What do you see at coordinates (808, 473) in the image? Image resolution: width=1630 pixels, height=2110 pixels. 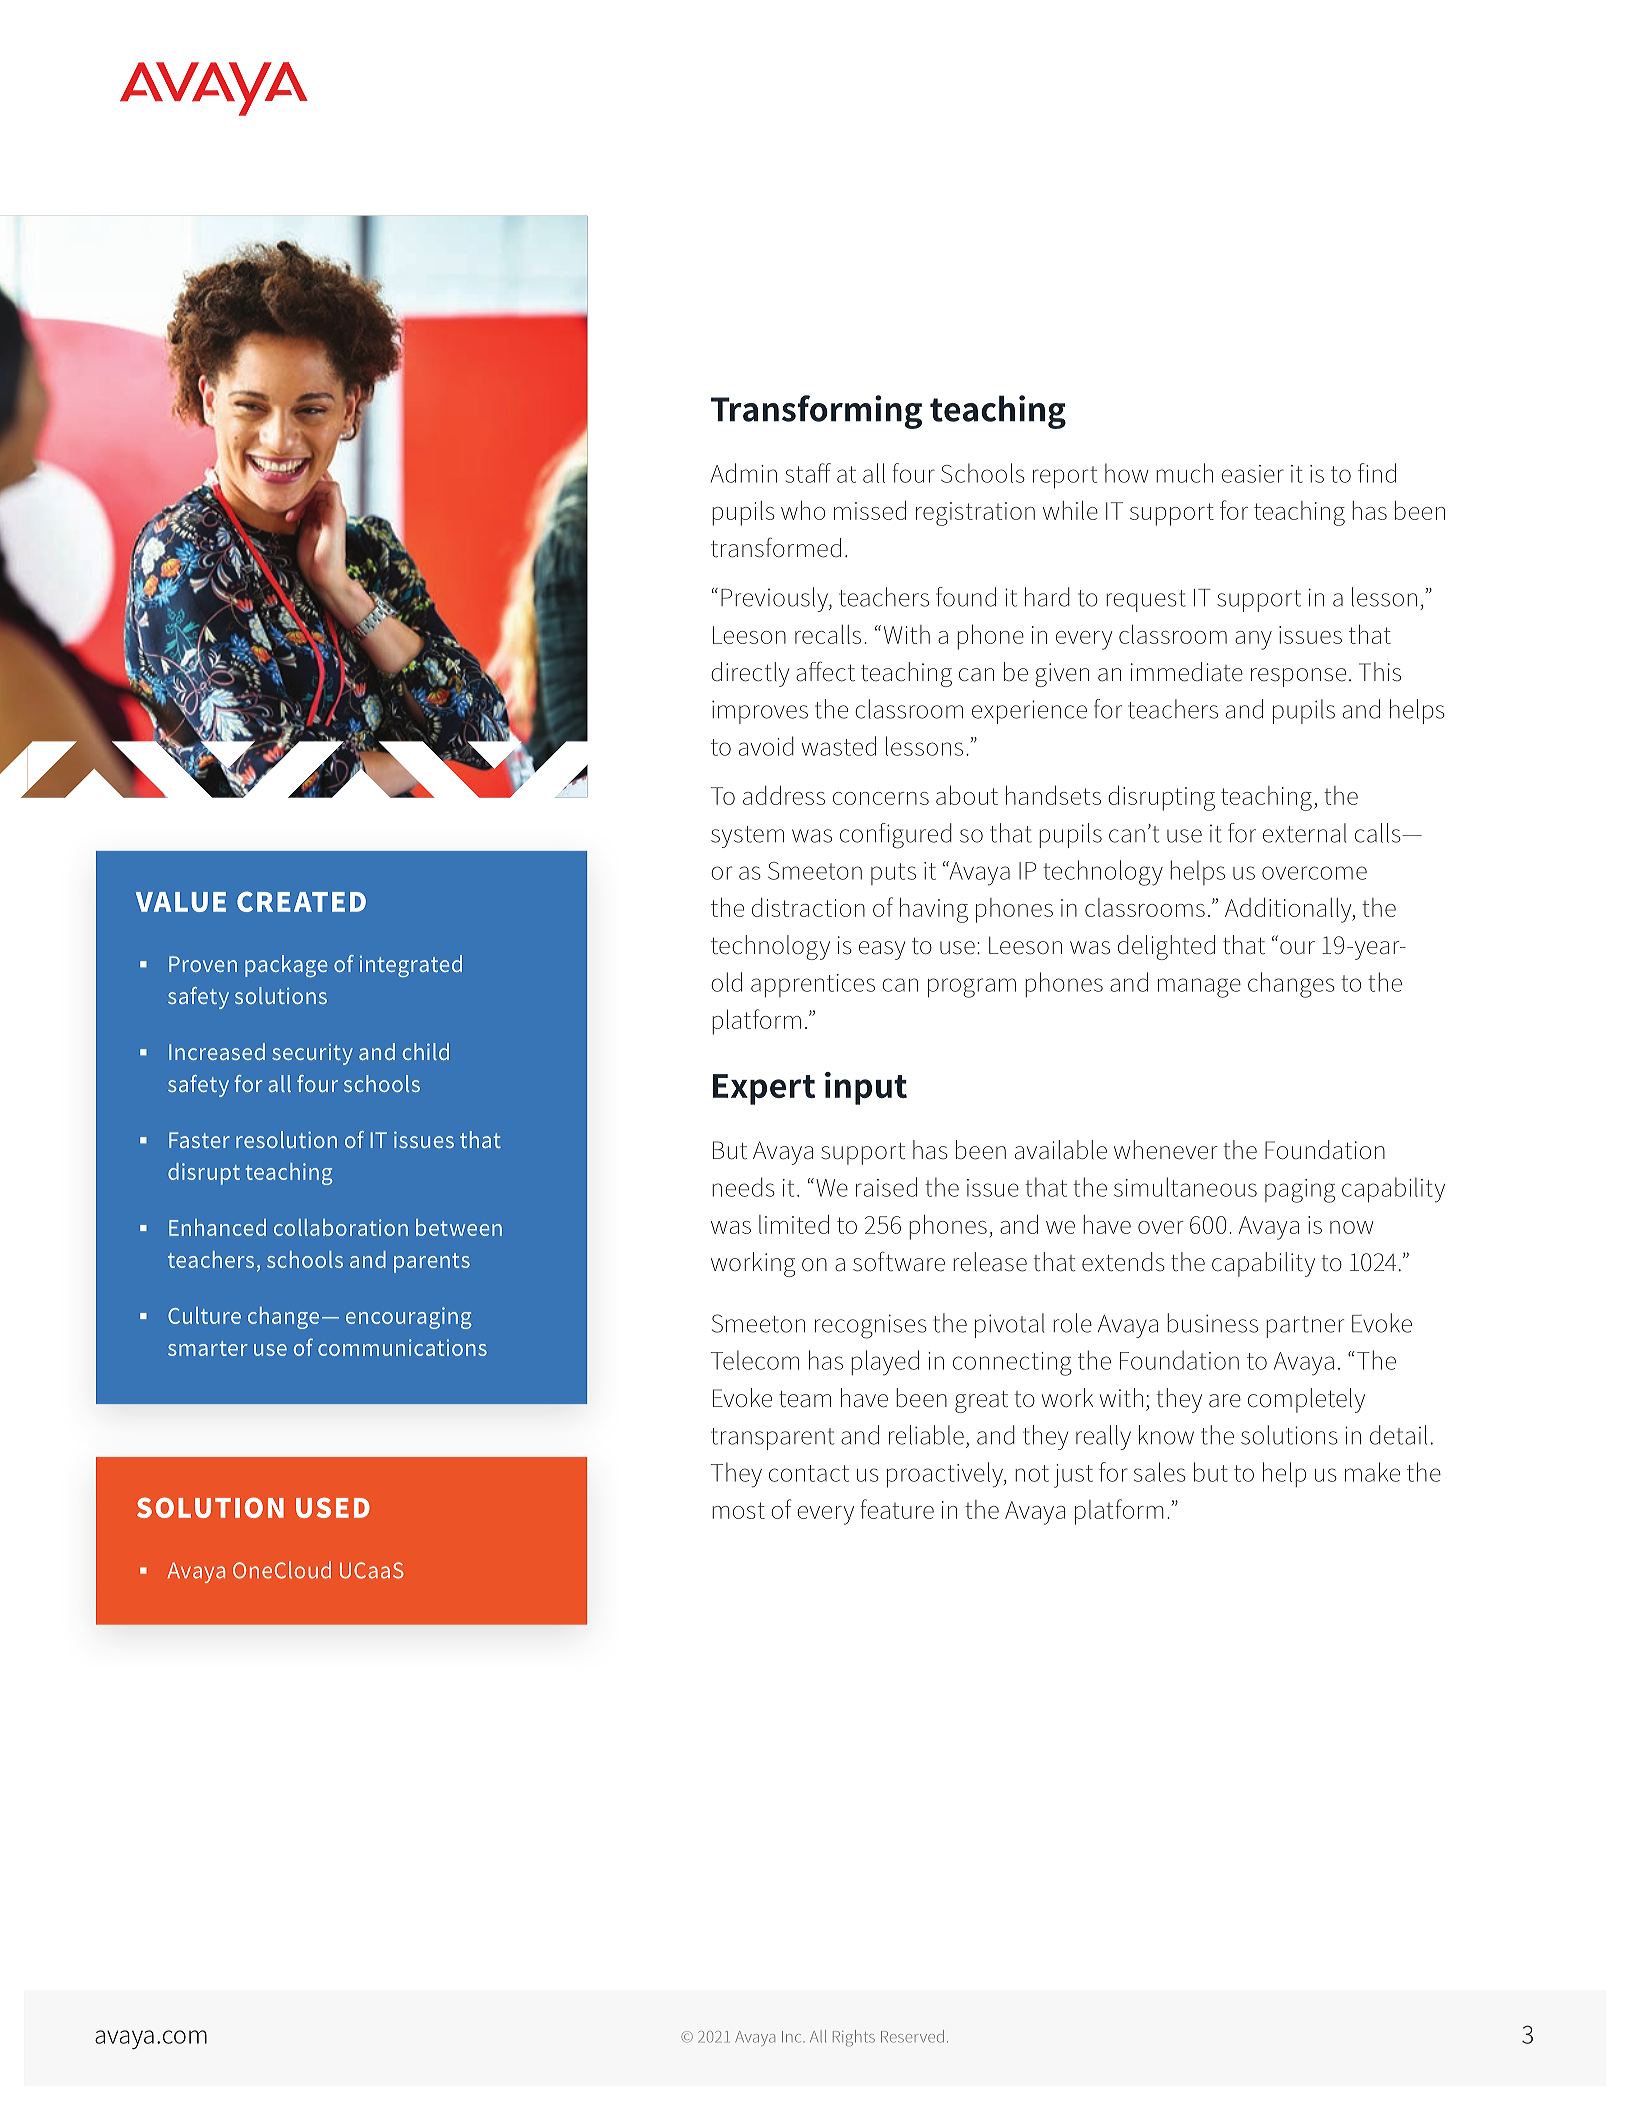 I see `staff` at bounding box center [808, 473].
